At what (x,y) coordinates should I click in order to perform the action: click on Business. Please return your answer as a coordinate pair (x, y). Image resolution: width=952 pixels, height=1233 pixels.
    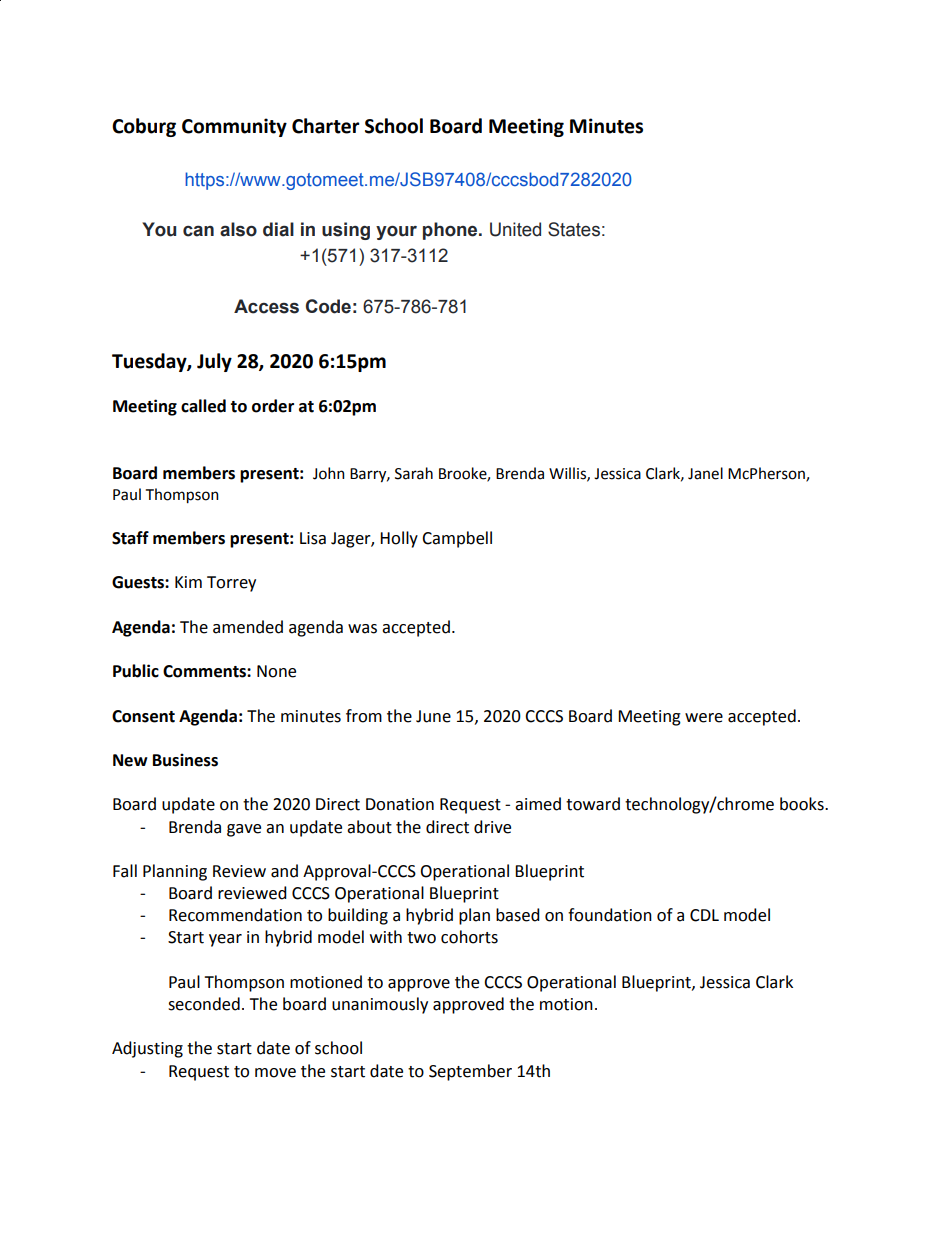
    Looking at the image, I should click on (185, 760).
